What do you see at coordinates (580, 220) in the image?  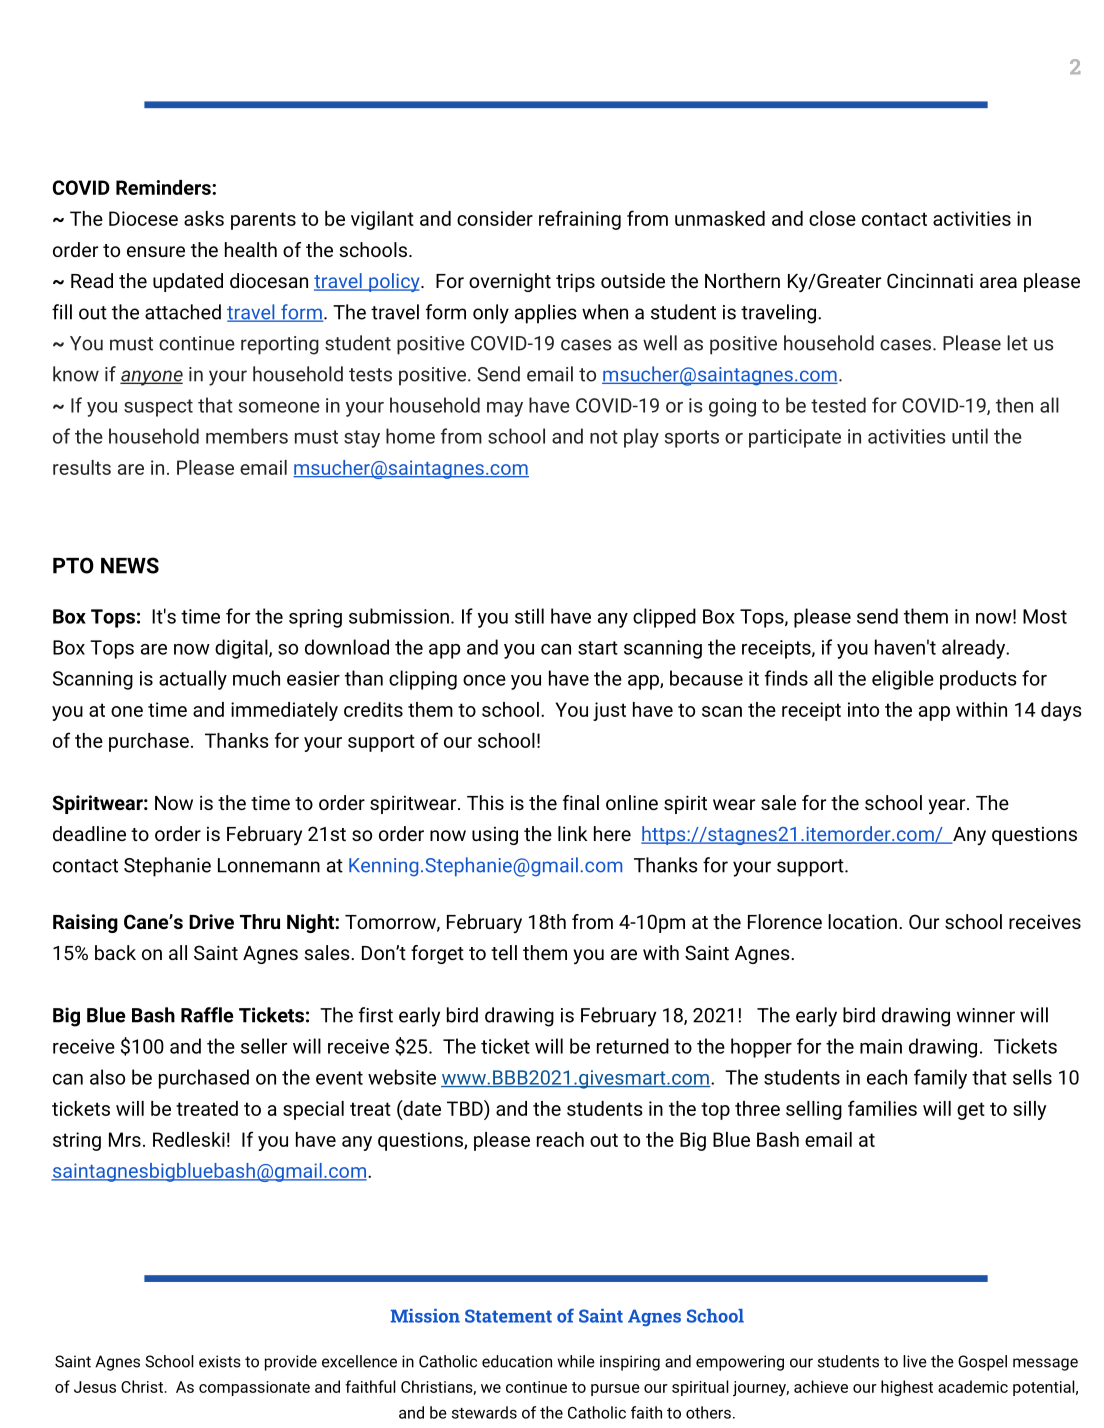 I see `refraining` at bounding box center [580, 220].
